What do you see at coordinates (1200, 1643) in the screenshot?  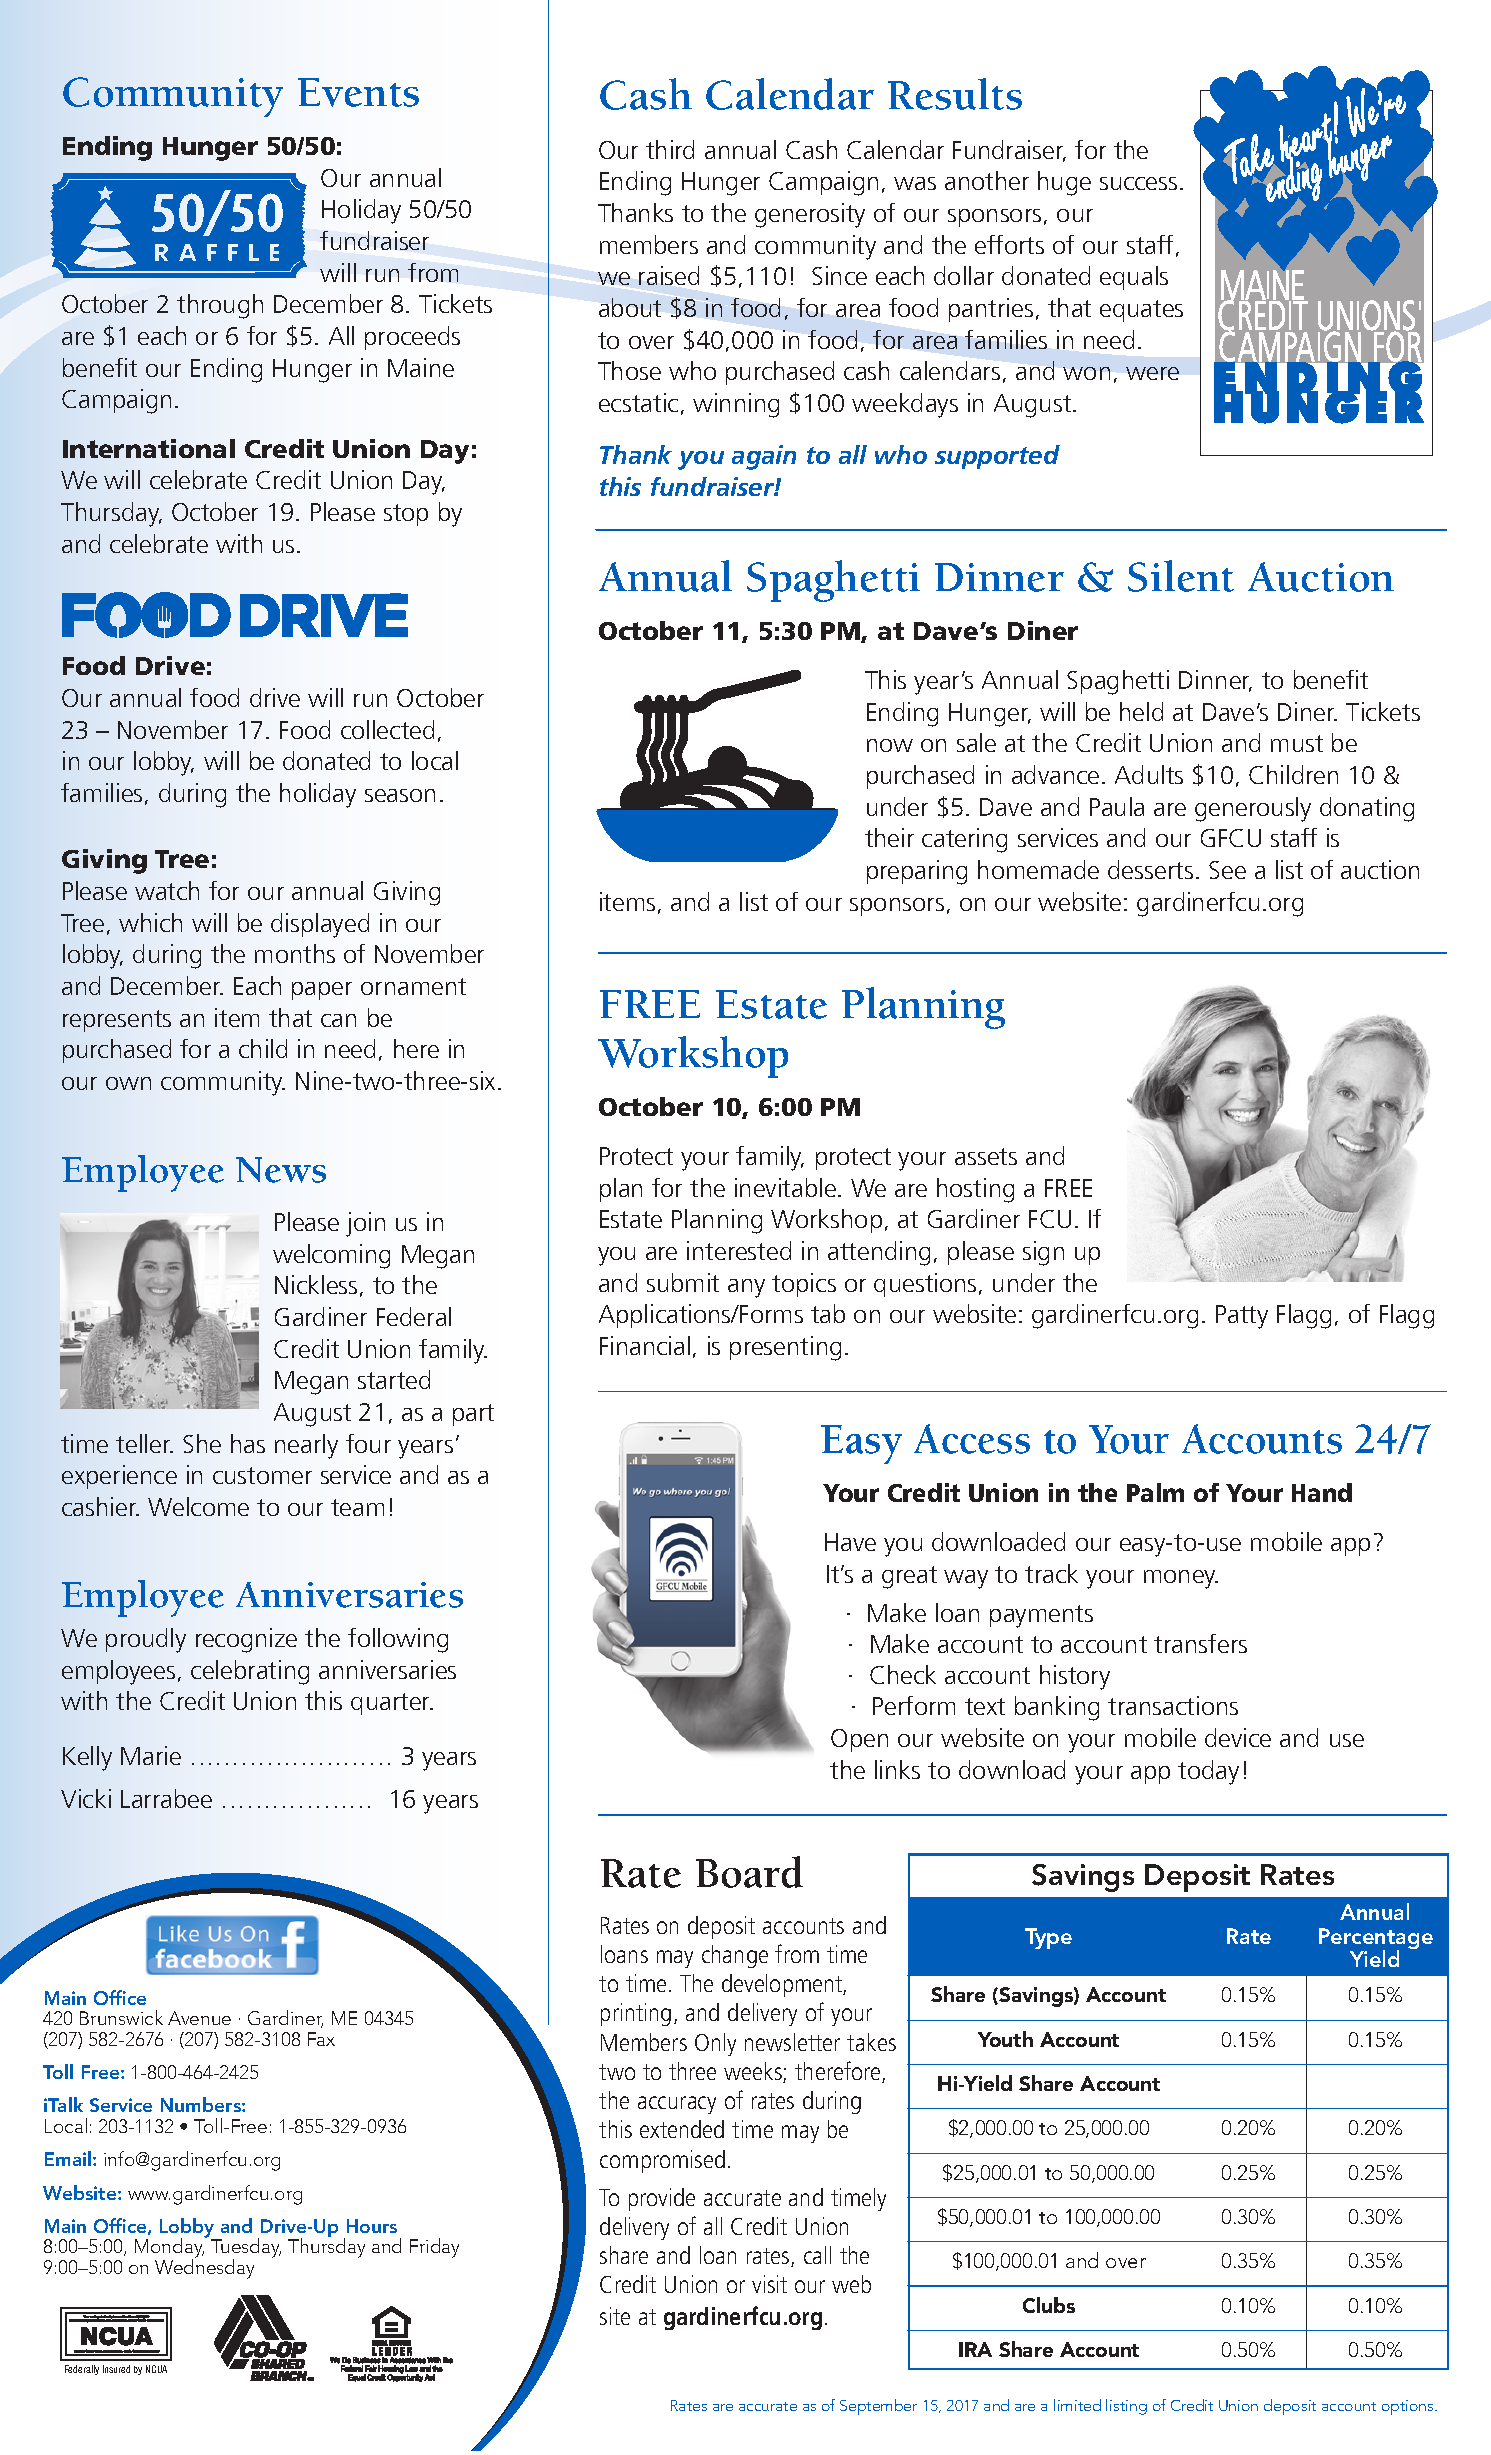 I see `transfers` at bounding box center [1200, 1643].
